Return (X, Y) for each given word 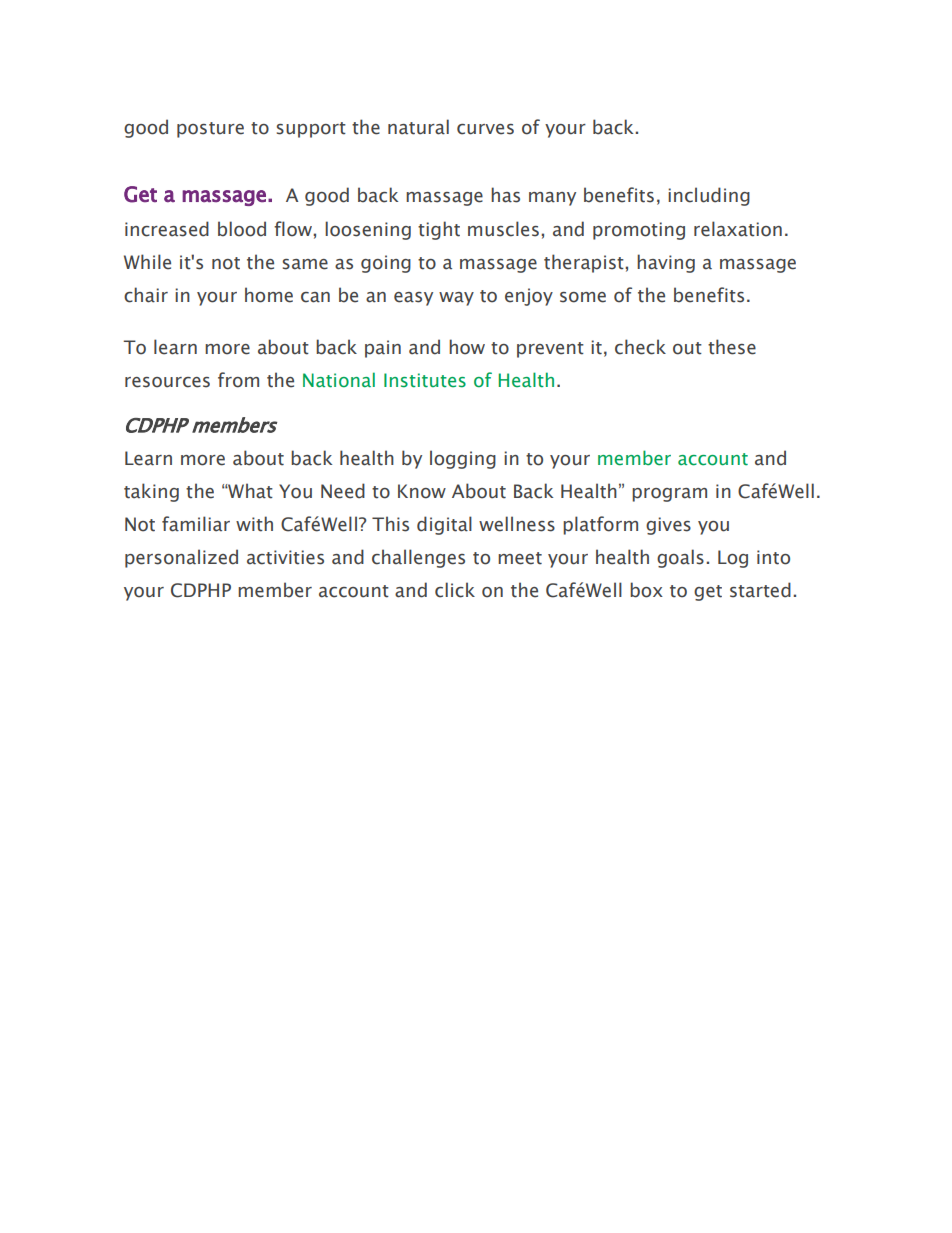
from (238, 380)
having (666, 263)
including (709, 196)
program (669, 495)
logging (463, 459)
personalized (181, 558)
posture (210, 130)
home (269, 295)
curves (485, 129)
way (456, 299)
